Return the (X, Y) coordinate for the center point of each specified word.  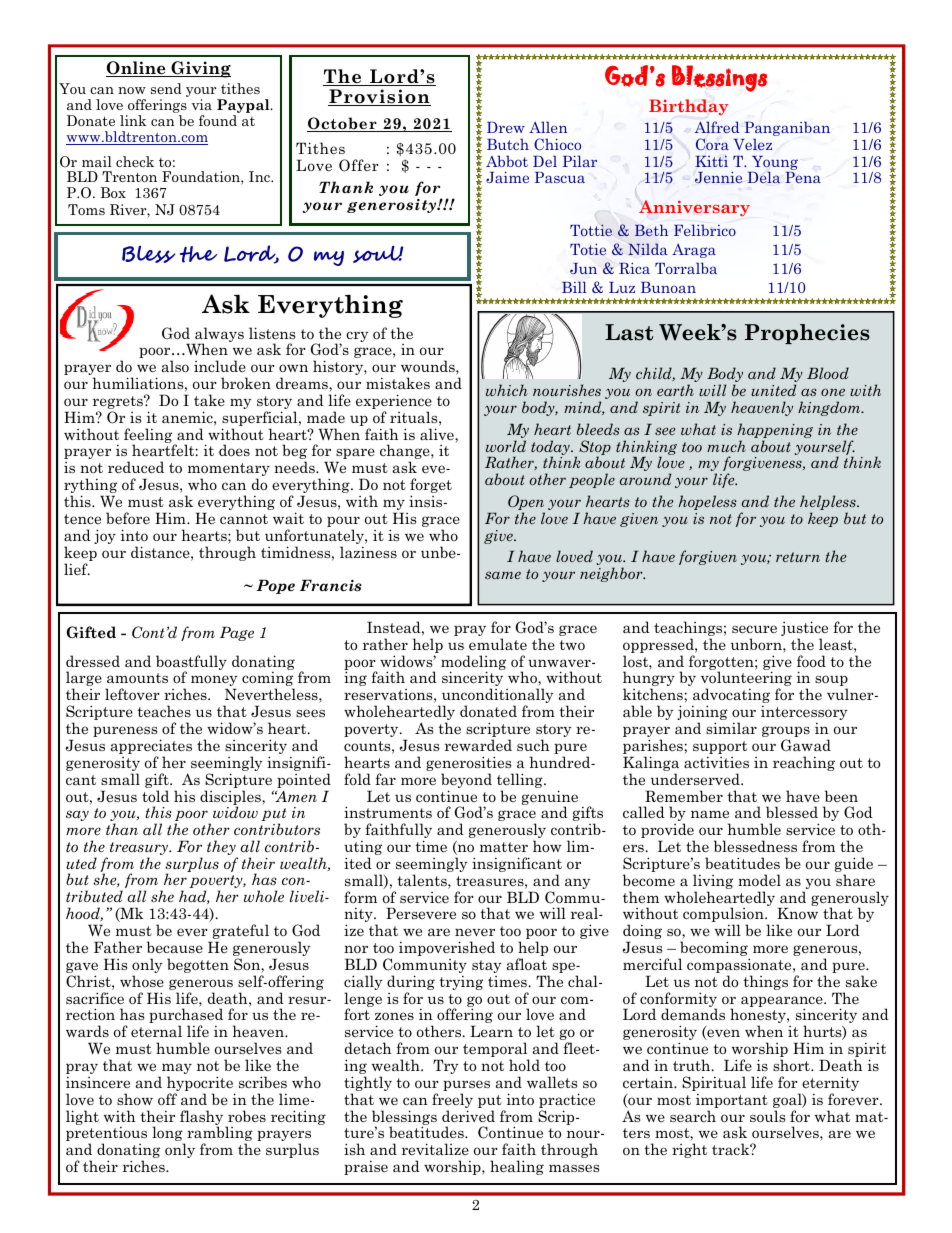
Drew (506, 127)
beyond (466, 780)
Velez (753, 144)
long (168, 1135)
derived (468, 1116)
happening (775, 432)
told (155, 796)
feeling (149, 437)
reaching (804, 763)
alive (438, 435)
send (166, 88)
